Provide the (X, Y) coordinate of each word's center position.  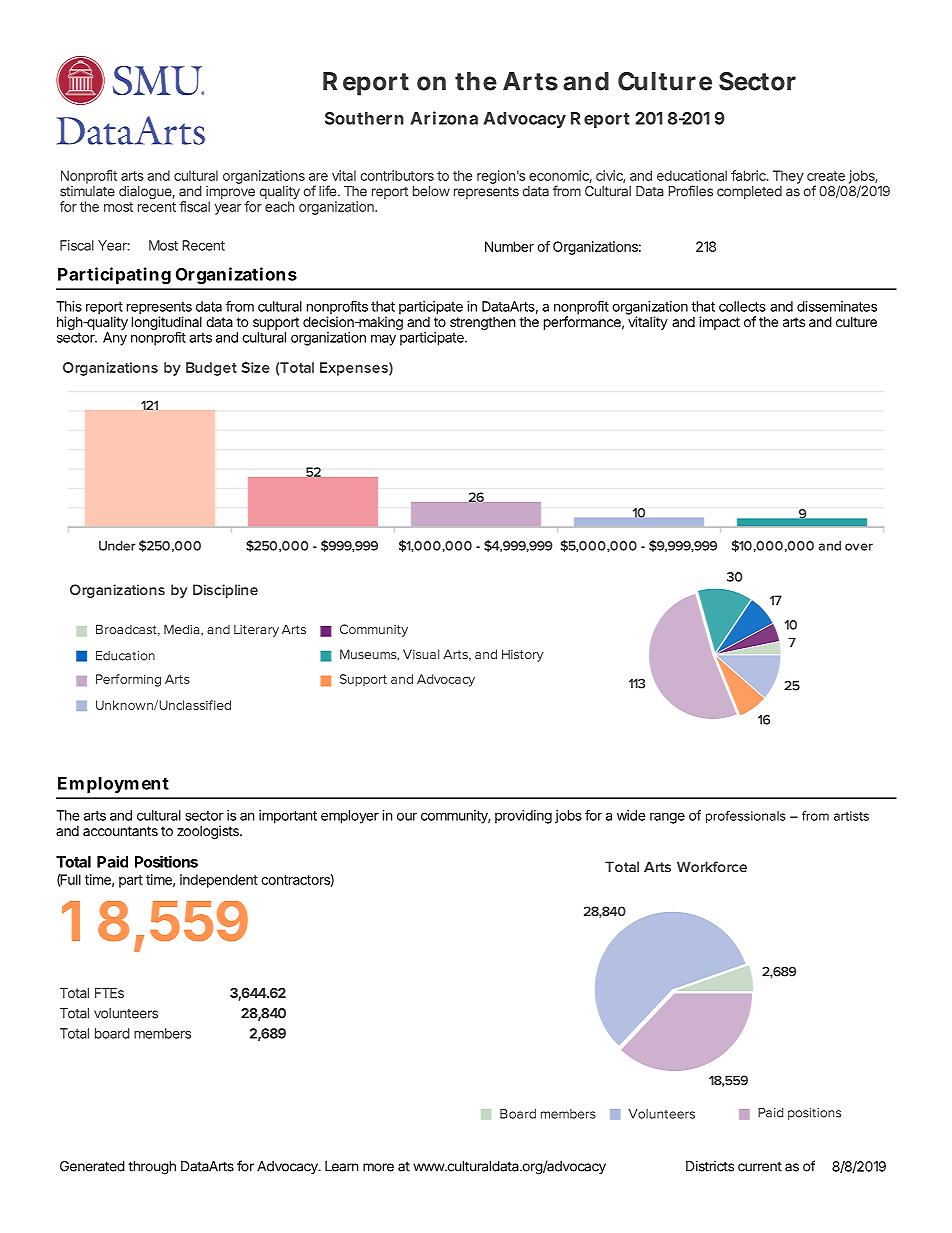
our (407, 816)
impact (719, 323)
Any (115, 339)
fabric (749, 175)
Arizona (444, 118)
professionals (746, 817)
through (152, 1168)
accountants (120, 831)
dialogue (145, 193)
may (383, 340)
